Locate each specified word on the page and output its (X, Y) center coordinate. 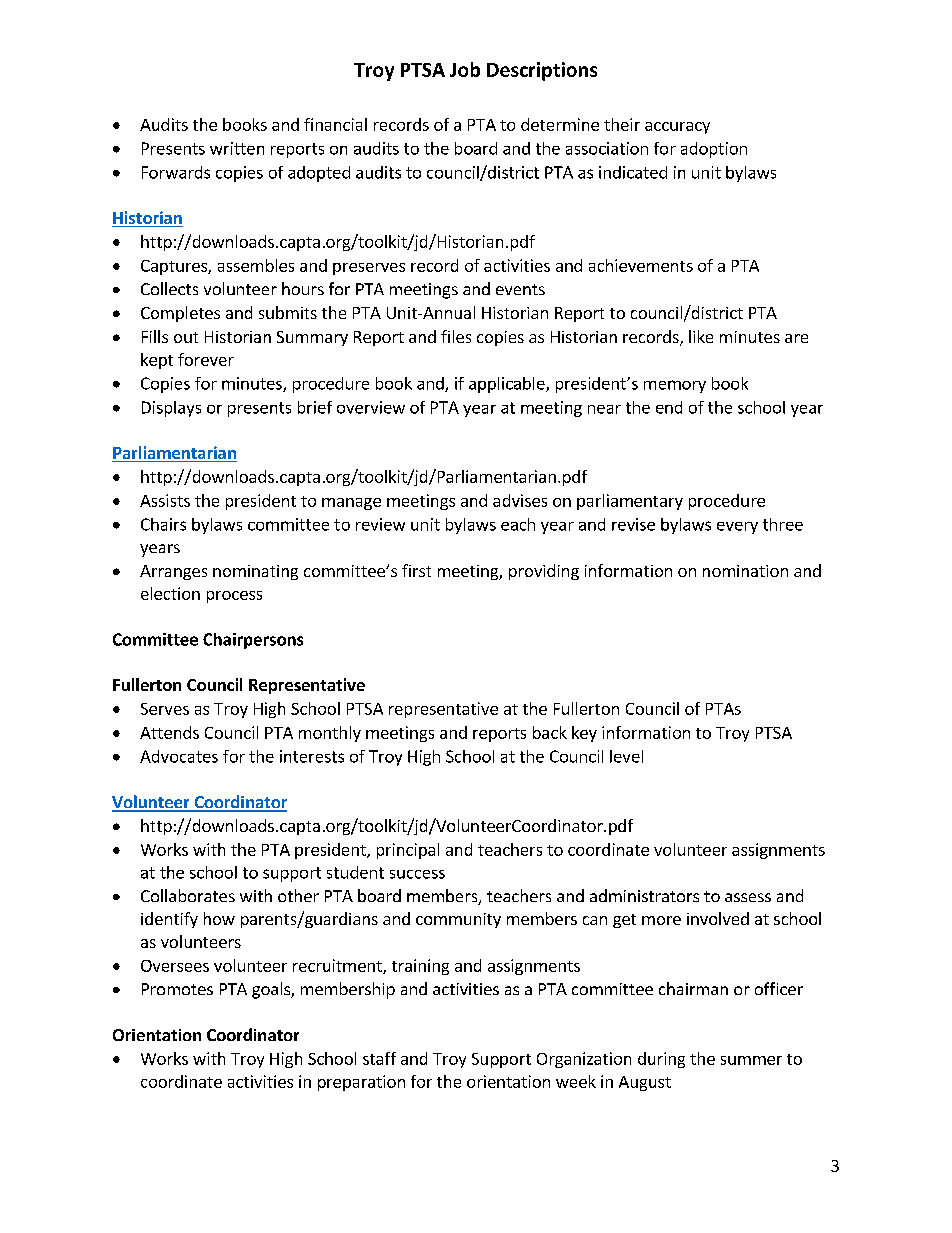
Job (465, 69)
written (237, 148)
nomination (745, 571)
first (416, 570)
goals (272, 990)
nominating (255, 572)
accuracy (677, 128)
